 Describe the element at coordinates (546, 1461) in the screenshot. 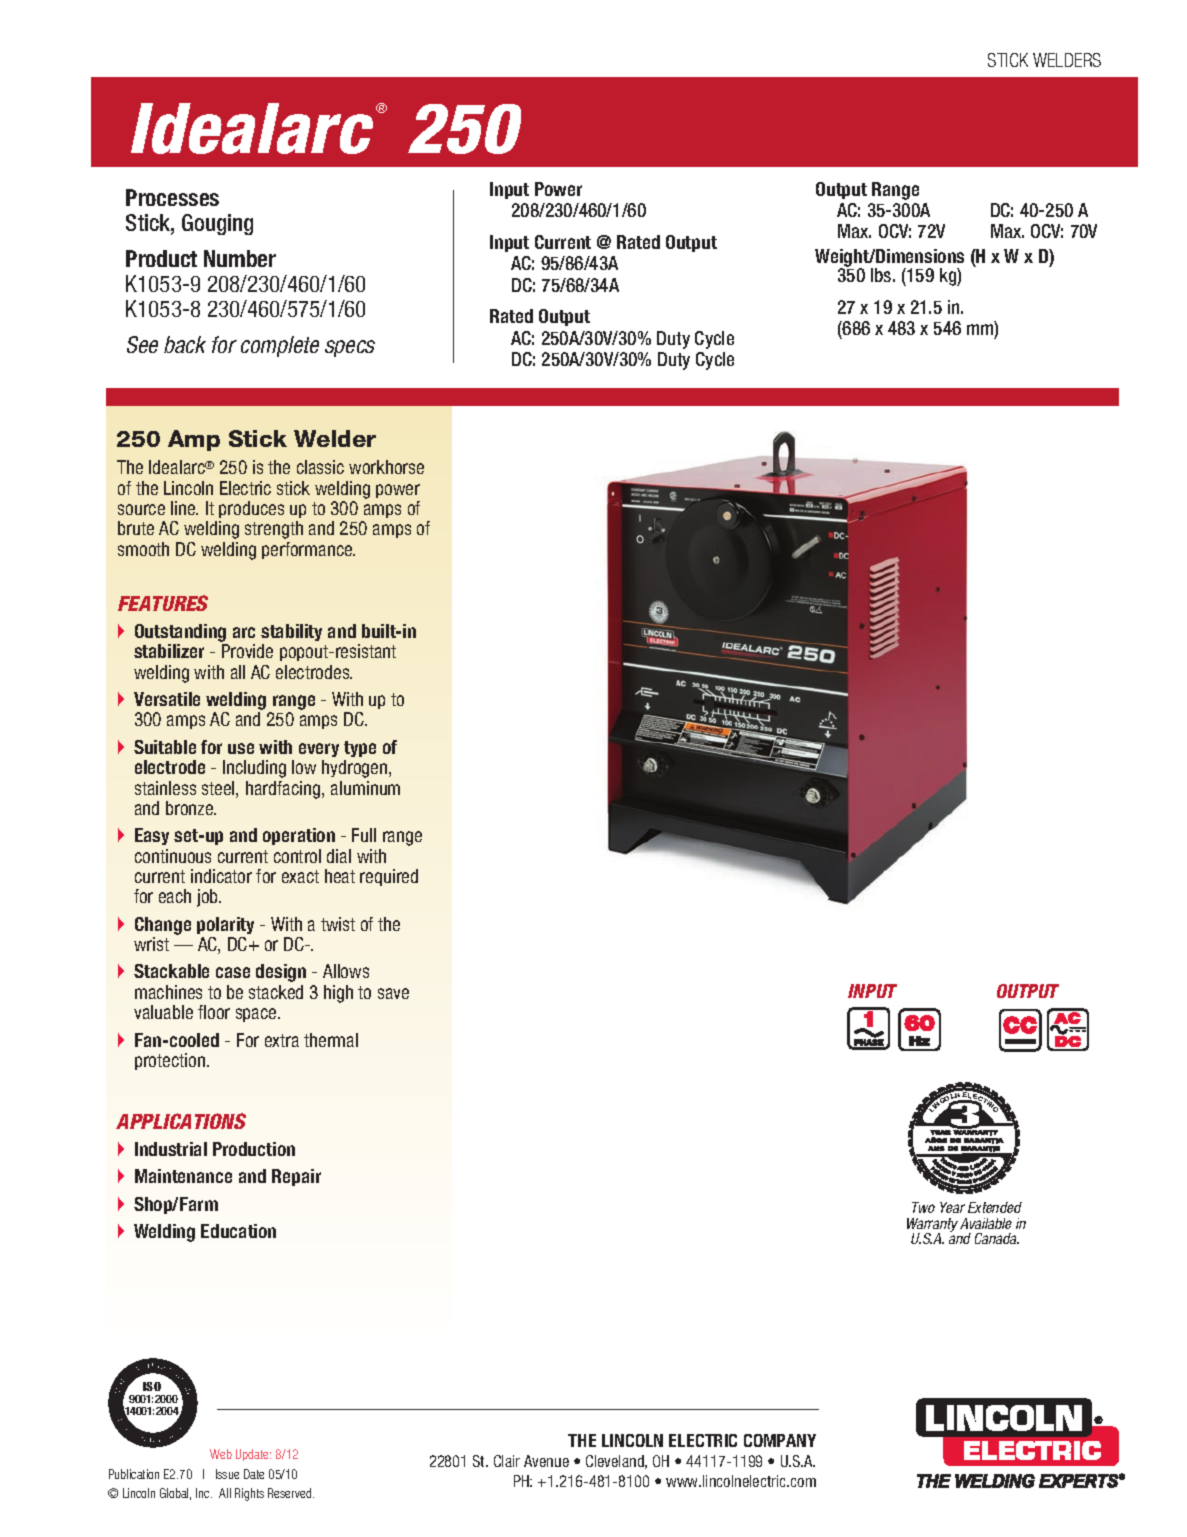

I see `Avenue` at that location.
